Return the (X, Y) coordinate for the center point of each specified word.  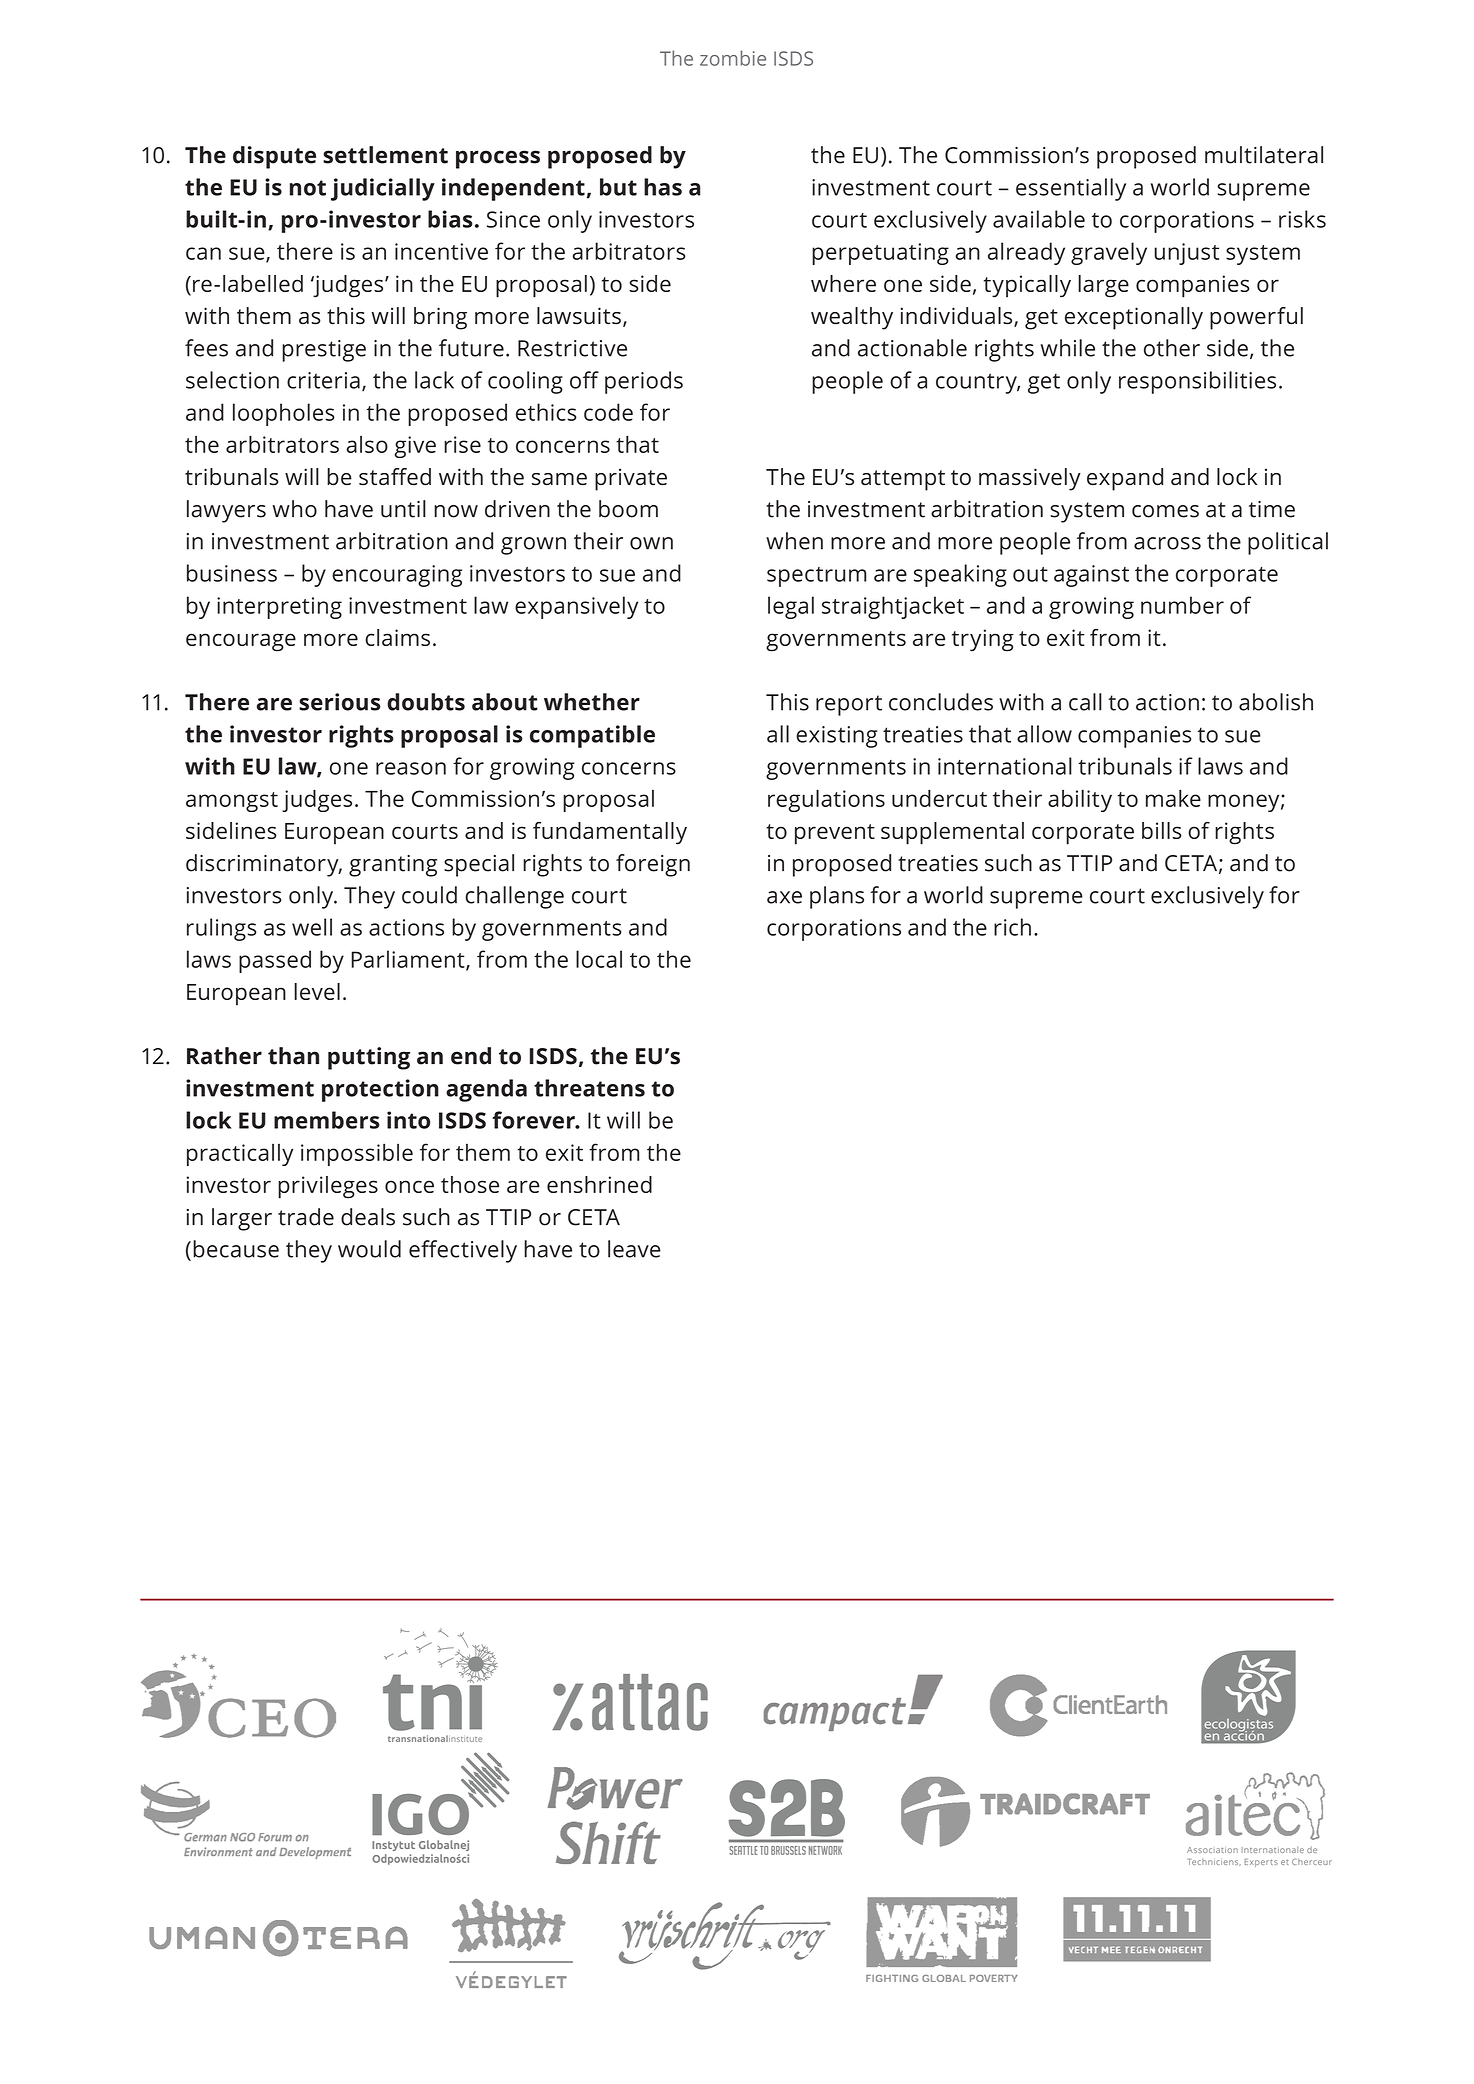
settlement (385, 155)
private (631, 479)
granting (393, 866)
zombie (733, 58)
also (367, 444)
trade (306, 1217)
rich (1012, 927)
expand (1125, 479)
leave (634, 1249)
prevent (835, 834)
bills (1162, 830)
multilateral (1264, 155)
